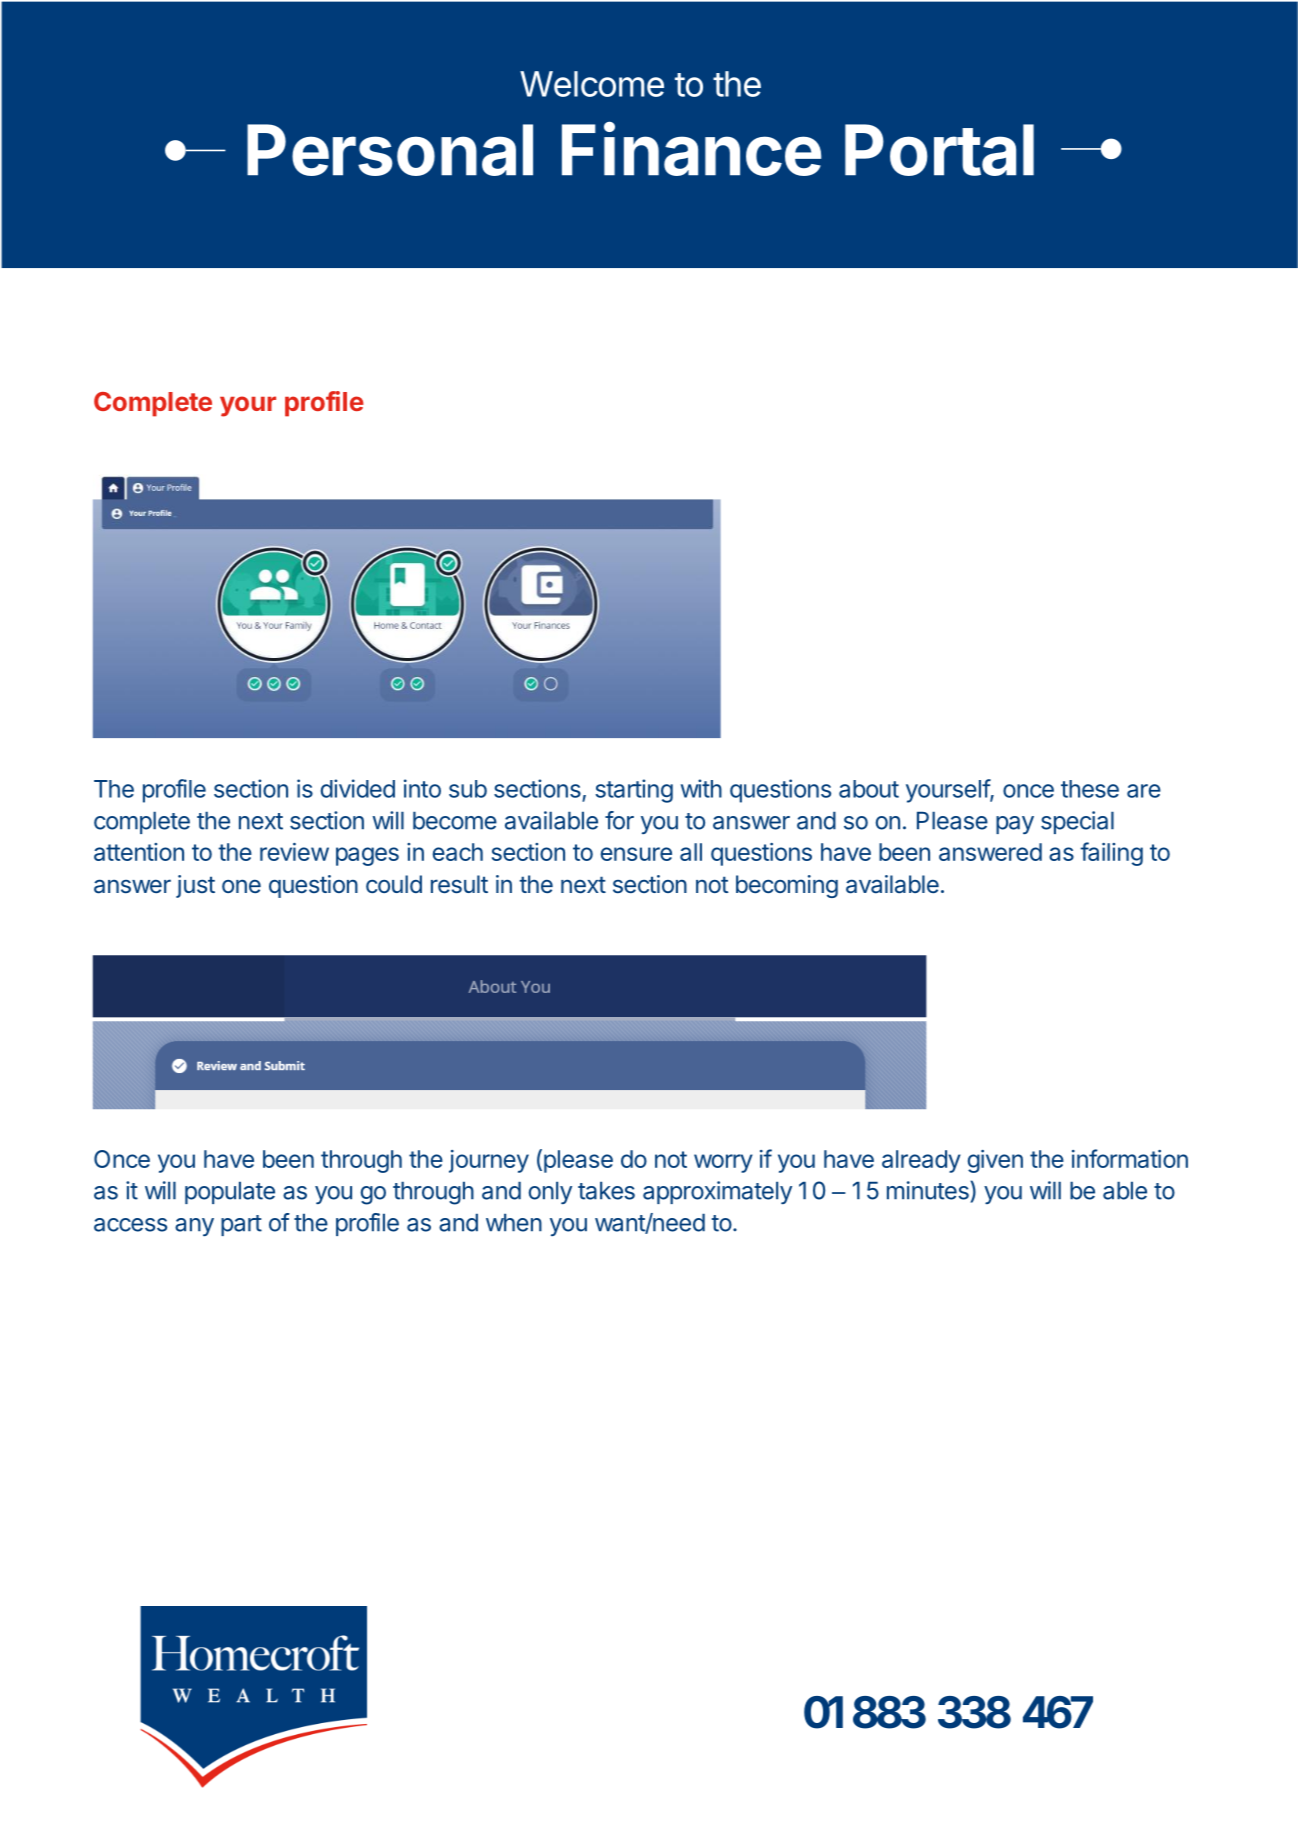 This screenshot has height=1835, width=1298. Describe the element at coordinates (691, 149) in the screenshot. I see `Finance` at that location.
